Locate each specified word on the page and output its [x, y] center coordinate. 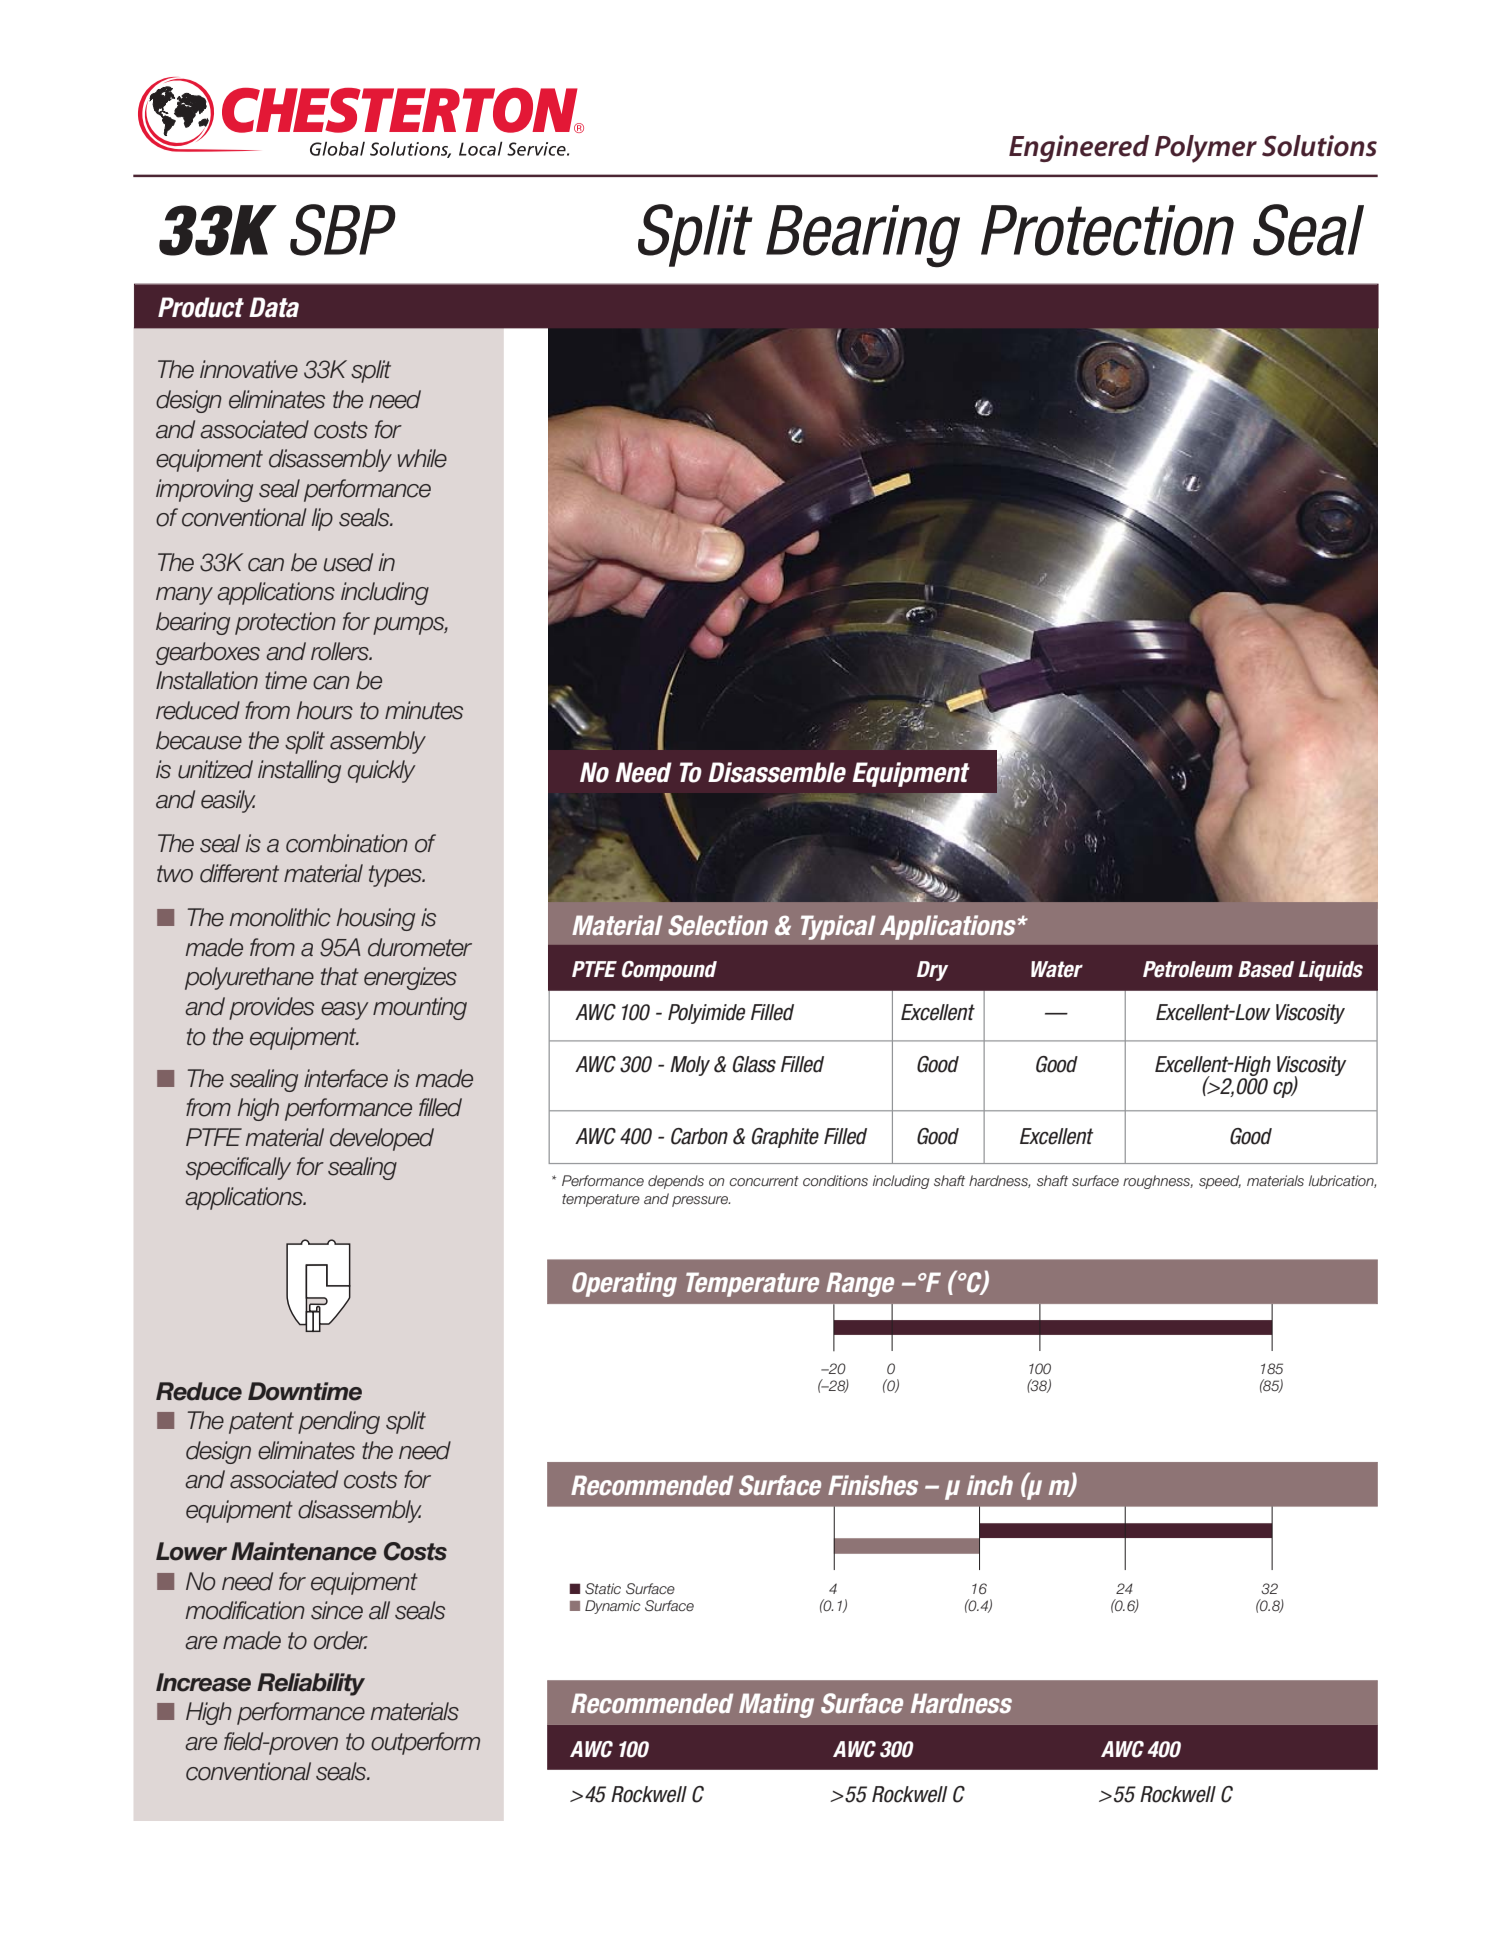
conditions [835, 1180]
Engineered [1079, 148]
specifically [238, 1168]
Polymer [1206, 149]
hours [325, 710]
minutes [424, 710]
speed [1220, 1182]
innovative [249, 369]
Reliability [311, 1684]
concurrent [764, 1181]
